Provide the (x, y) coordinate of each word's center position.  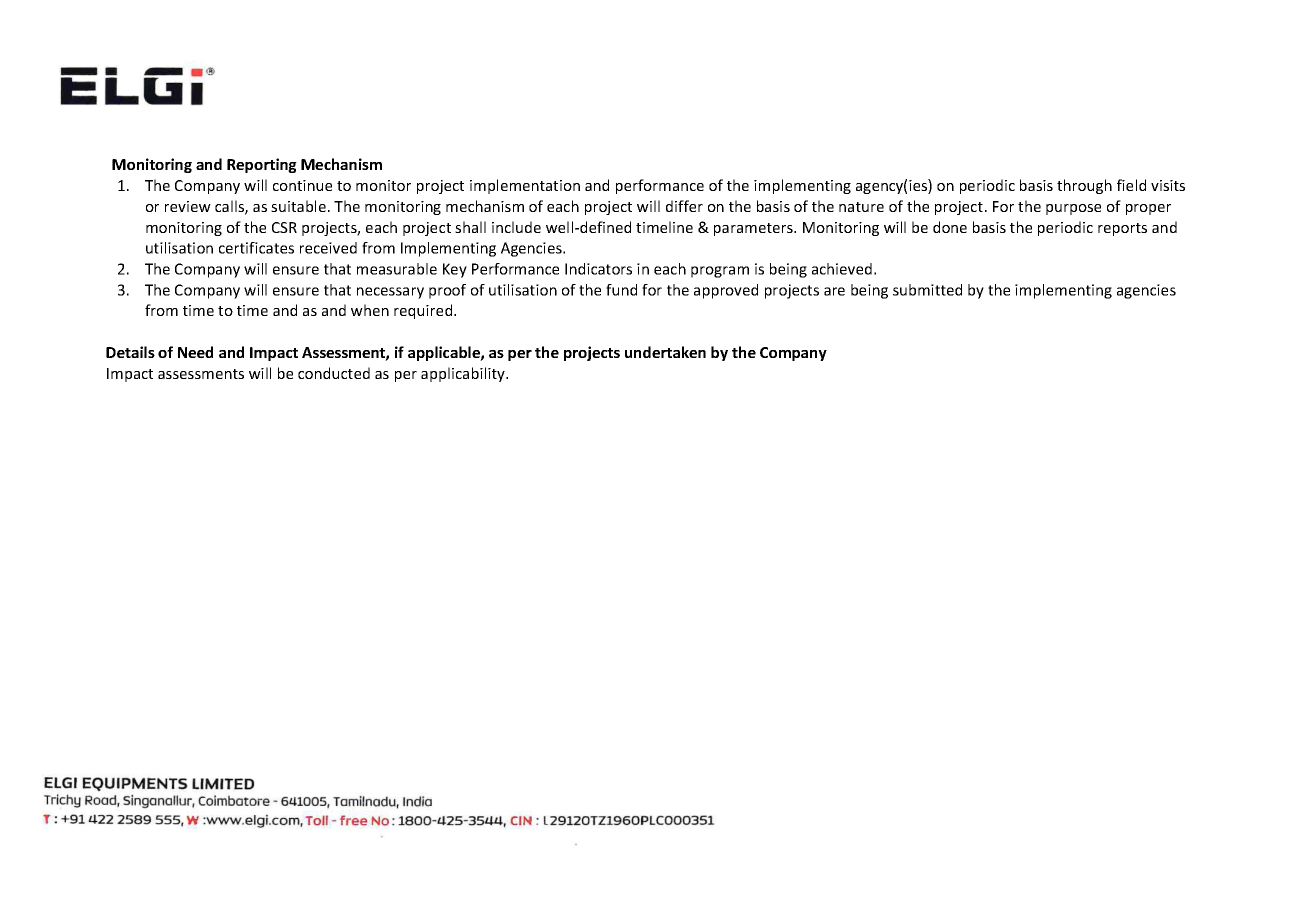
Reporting (262, 165)
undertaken (665, 352)
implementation (525, 186)
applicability (464, 374)
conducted (334, 373)
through (1084, 186)
